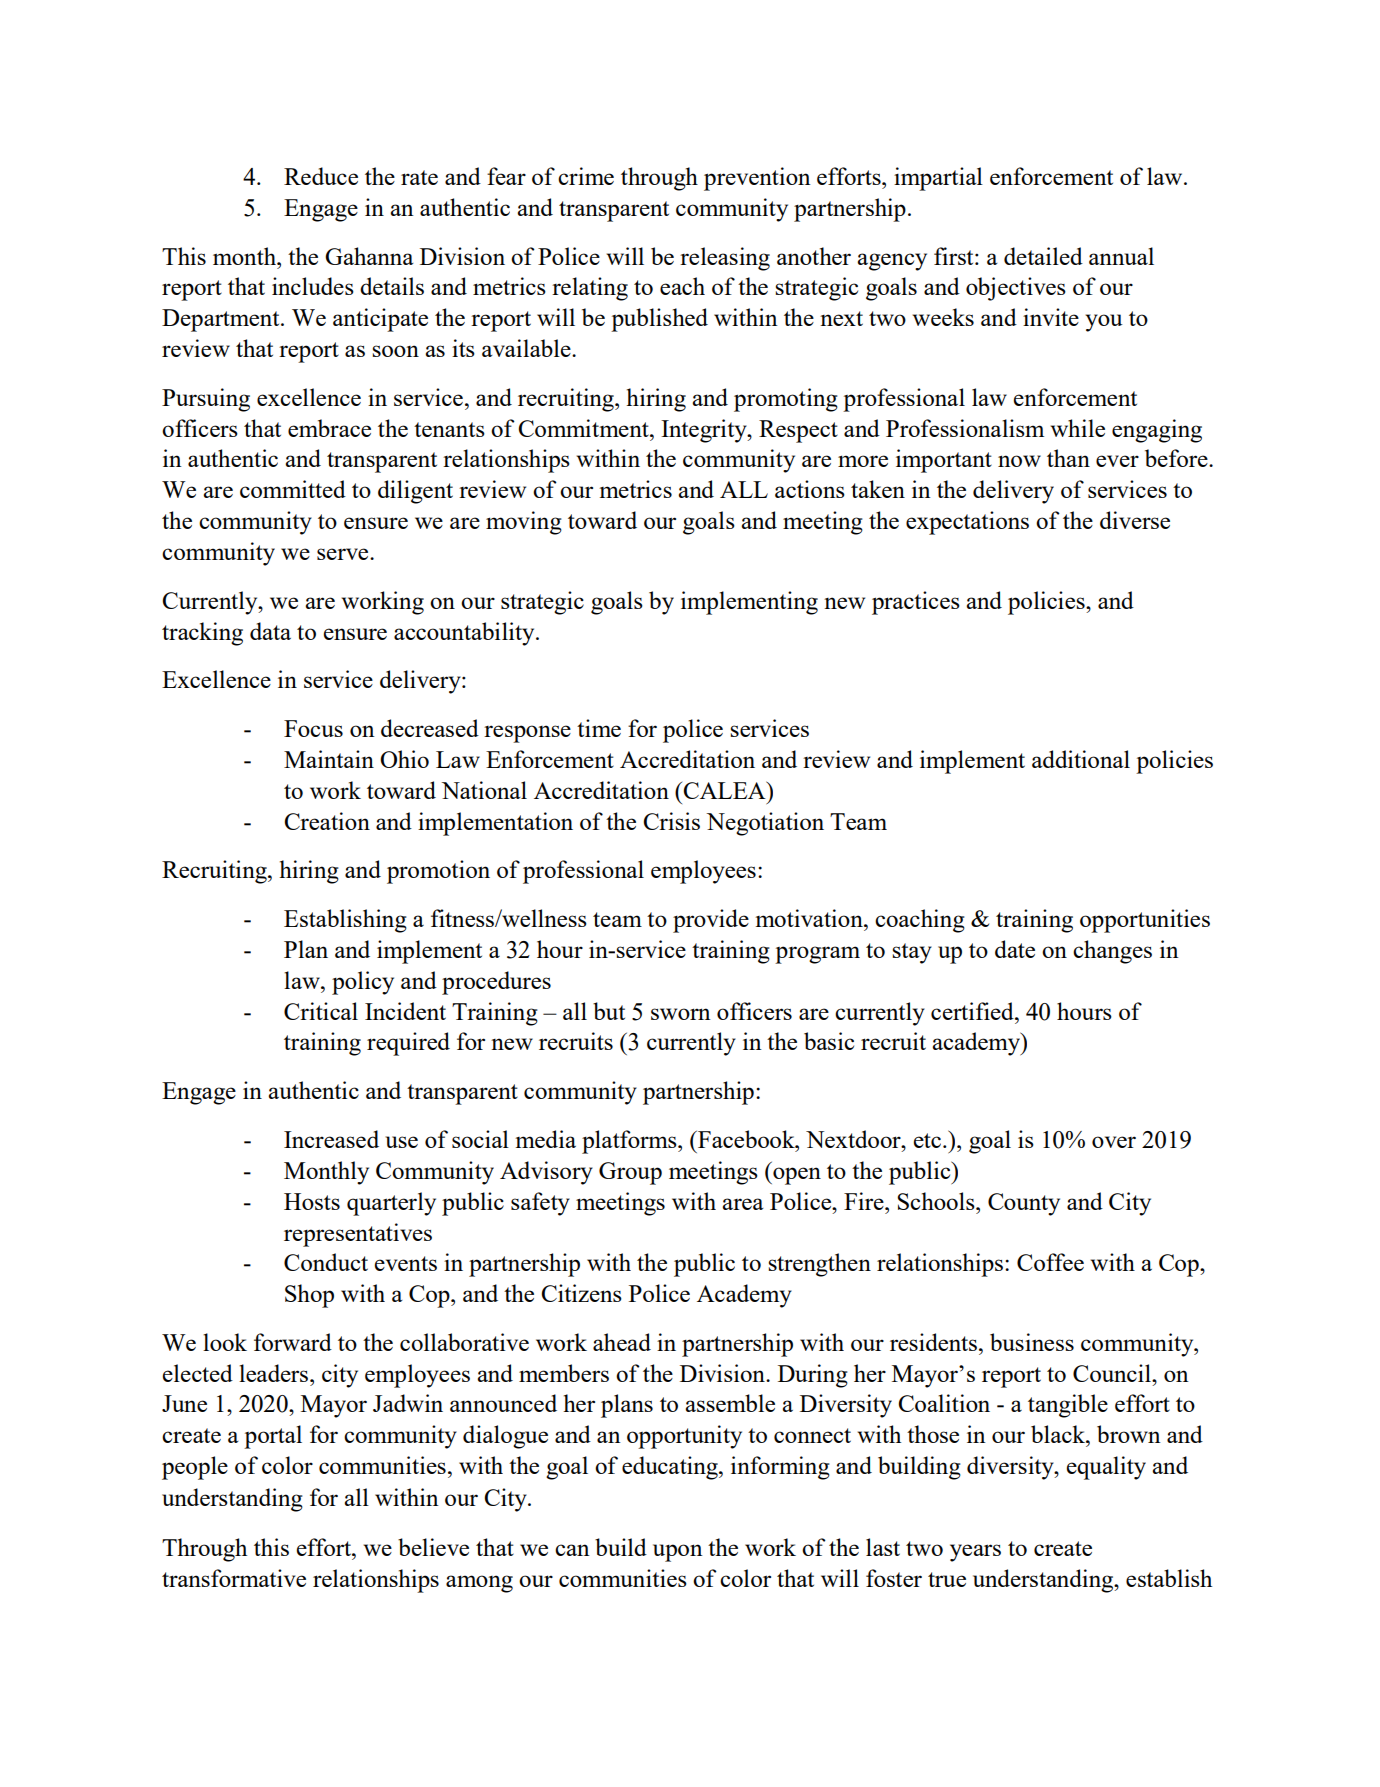 The image size is (1380, 1787). Describe the element at coordinates (1043, 256) in the page. I see `detailed` at that location.
